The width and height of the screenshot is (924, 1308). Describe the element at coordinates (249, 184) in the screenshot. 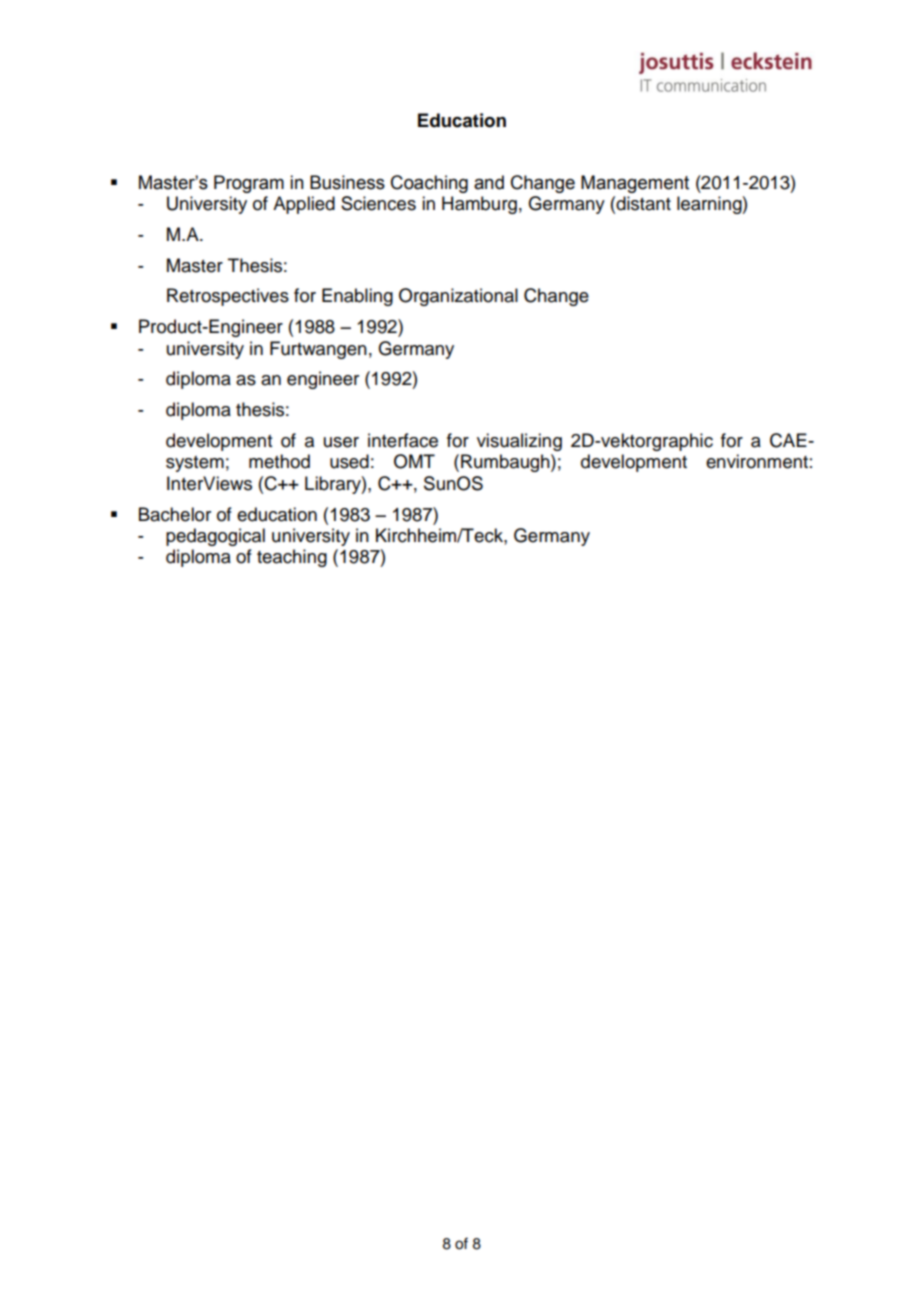

I see `Program` at that location.
